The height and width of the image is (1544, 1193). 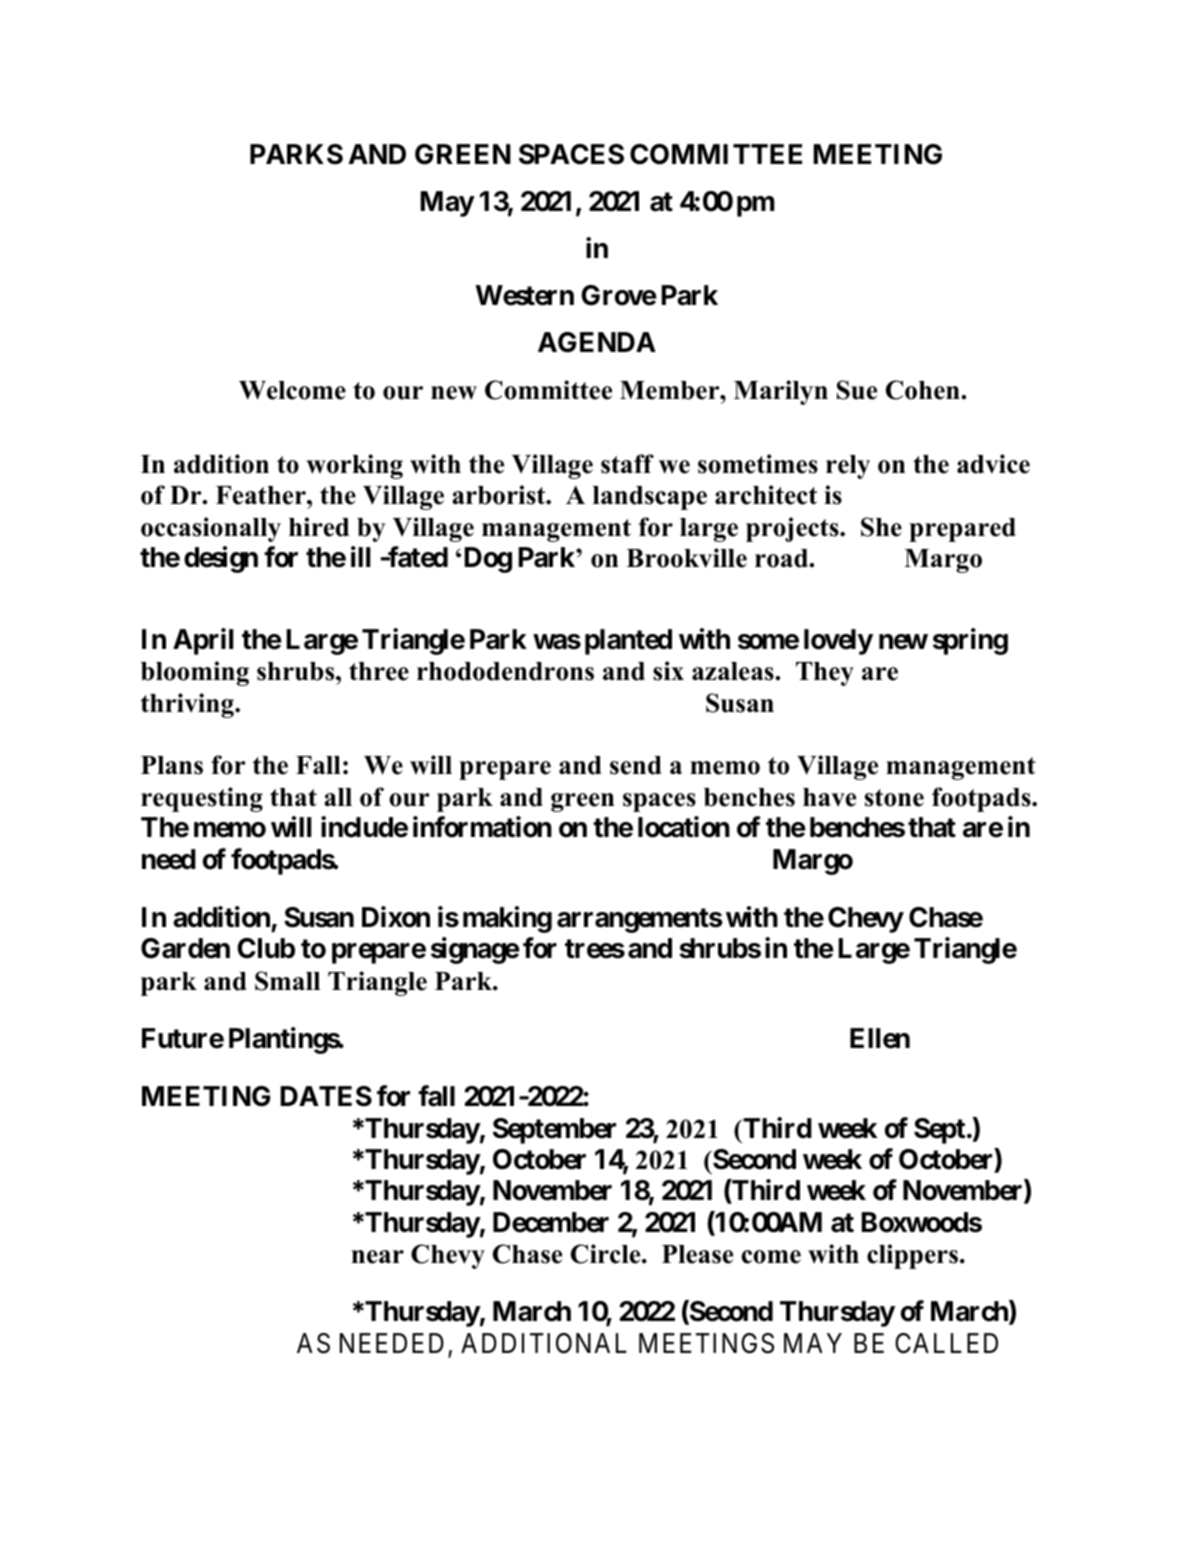 I want to click on AGENDA, so click(x=597, y=342).
